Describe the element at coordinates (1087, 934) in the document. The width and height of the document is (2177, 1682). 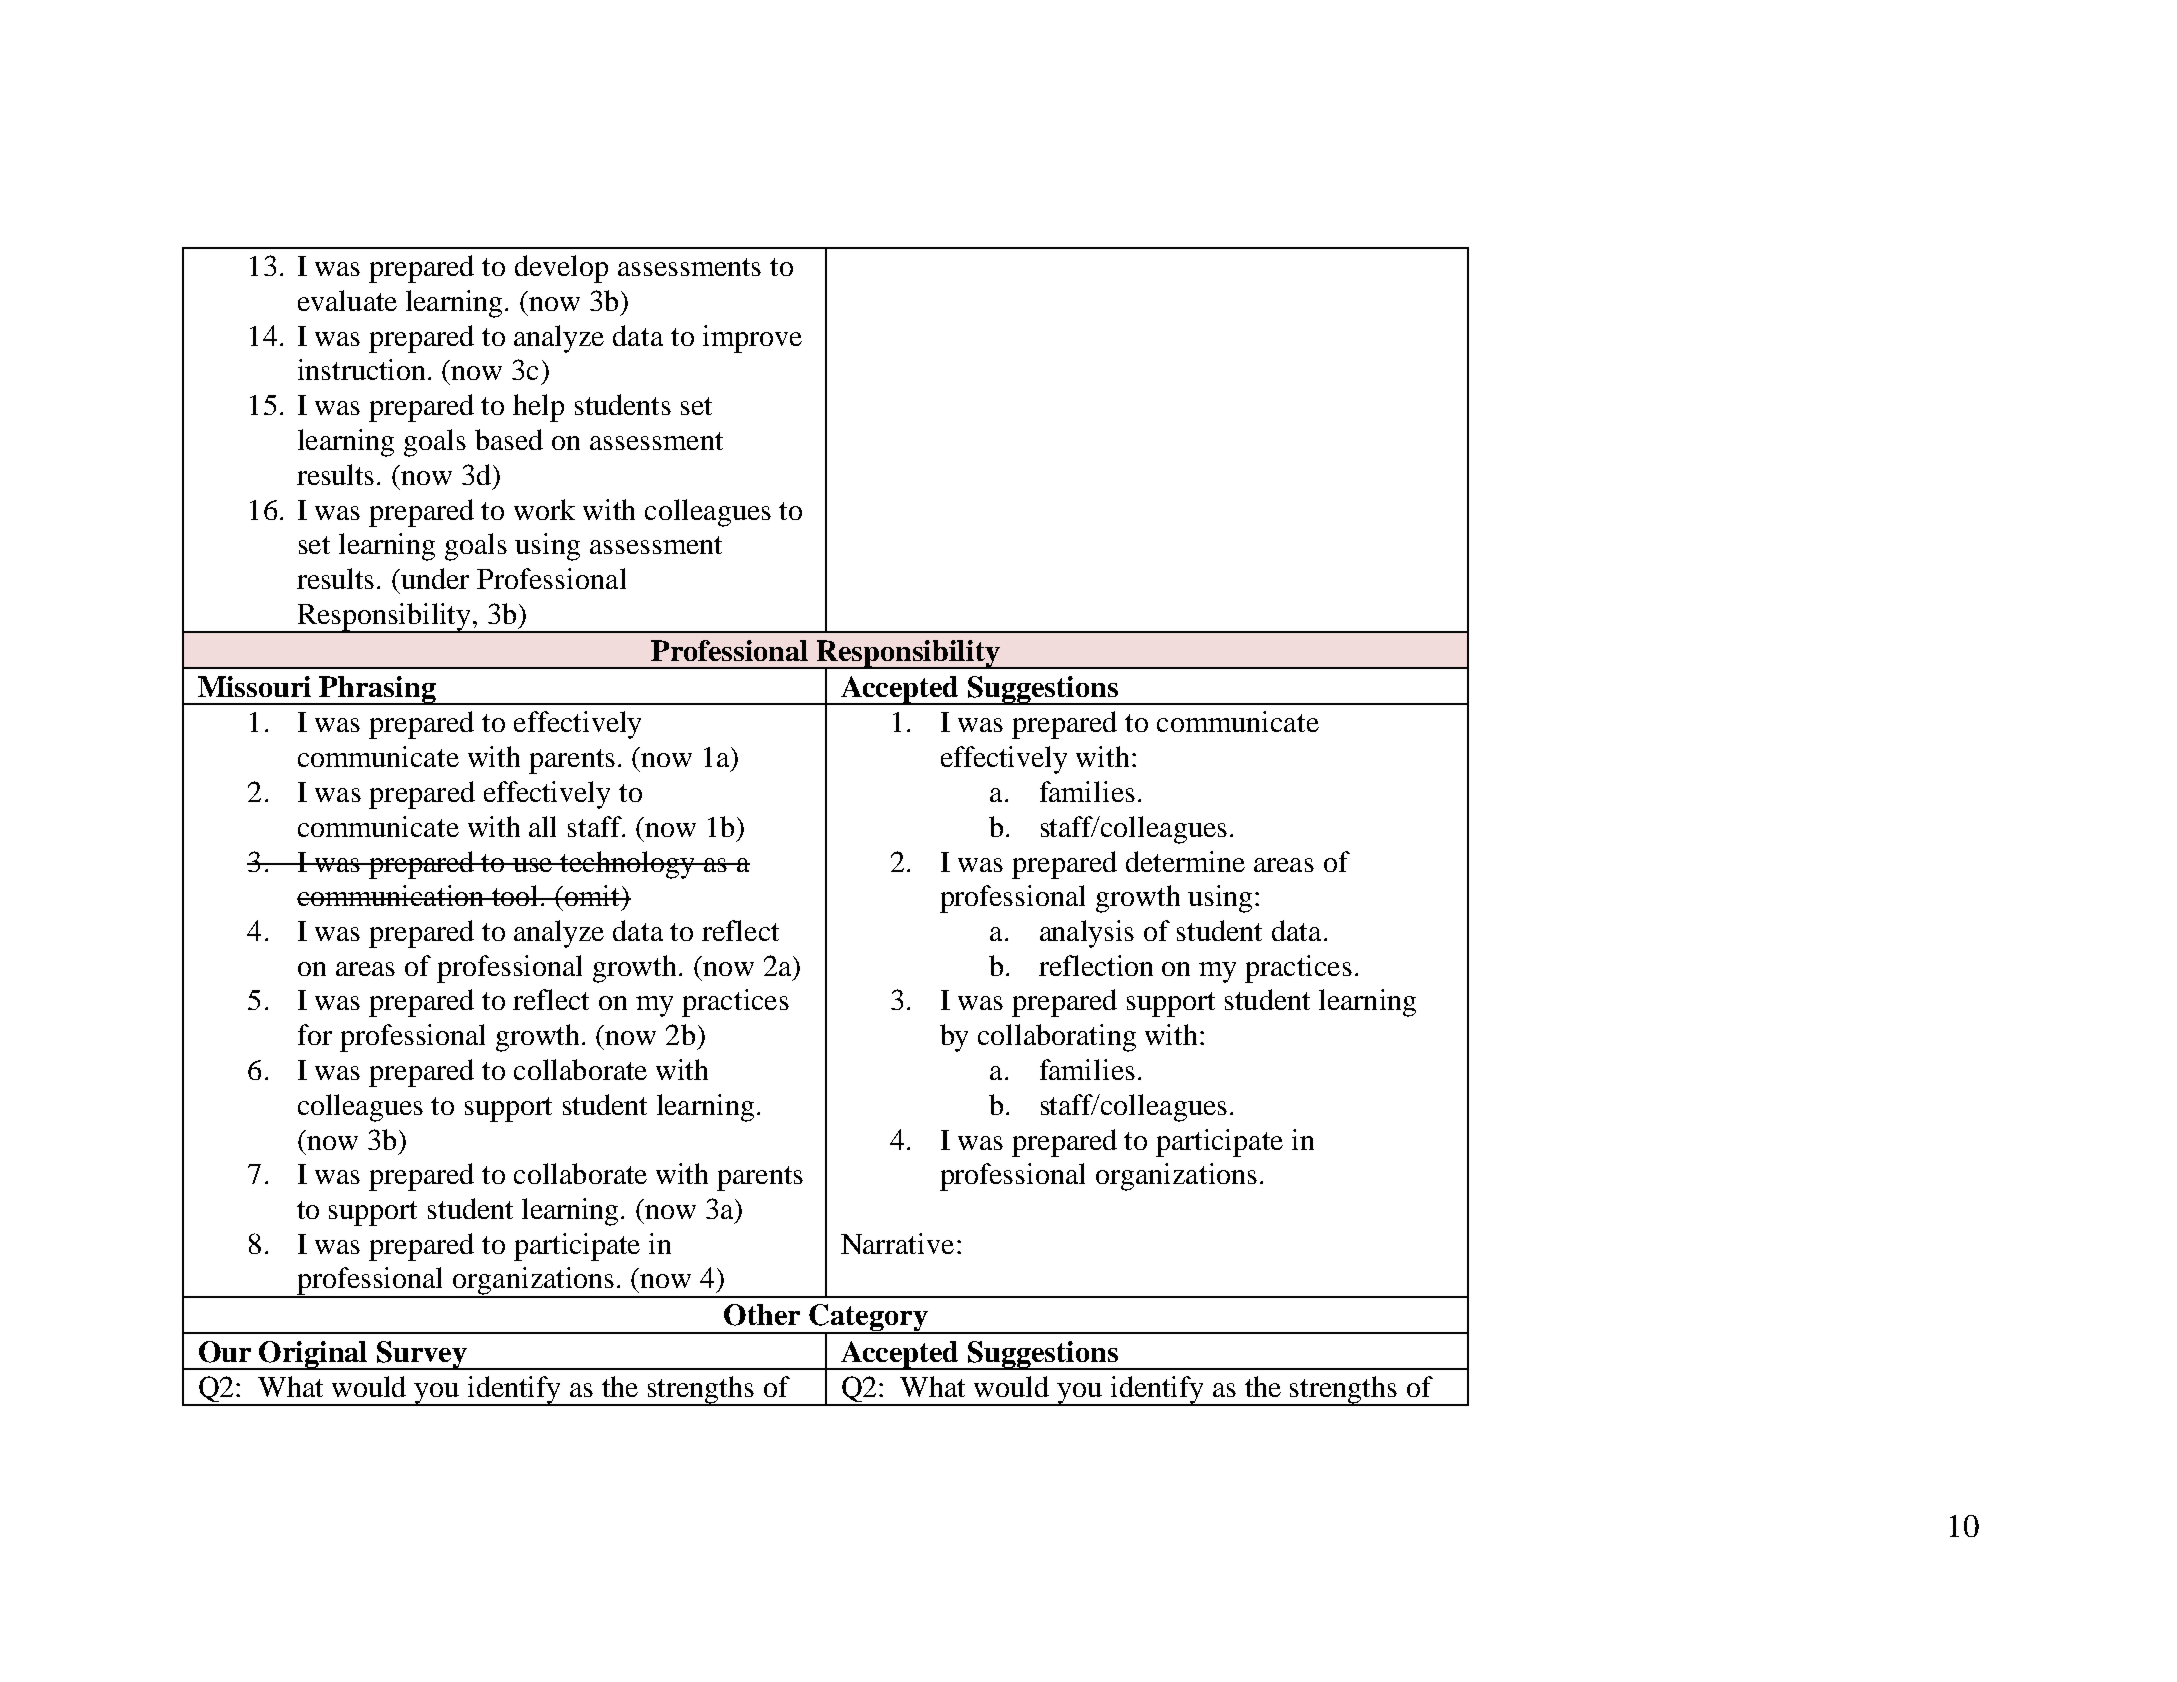
I see `analysis` at that location.
